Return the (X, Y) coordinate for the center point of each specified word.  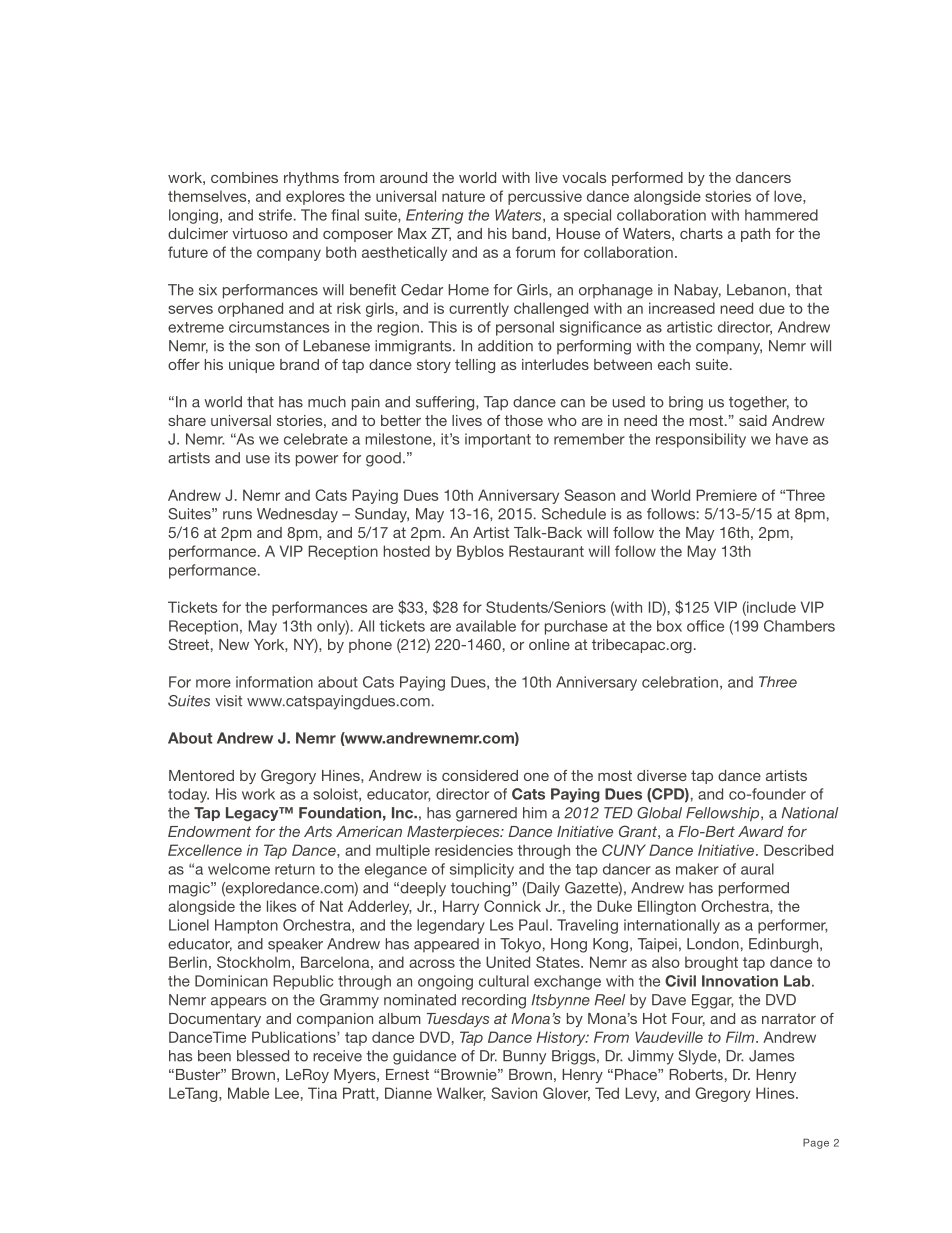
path (755, 235)
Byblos (480, 552)
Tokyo (520, 945)
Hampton (246, 926)
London (713, 944)
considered (480, 775)
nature (463, 196)
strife (277, 215)
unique (252, 366)
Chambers (799, 626)
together (759, 403)
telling (475, 366)
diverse (662, 775)
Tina (322, 1093)
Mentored (201, 775)
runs (237, 515)
